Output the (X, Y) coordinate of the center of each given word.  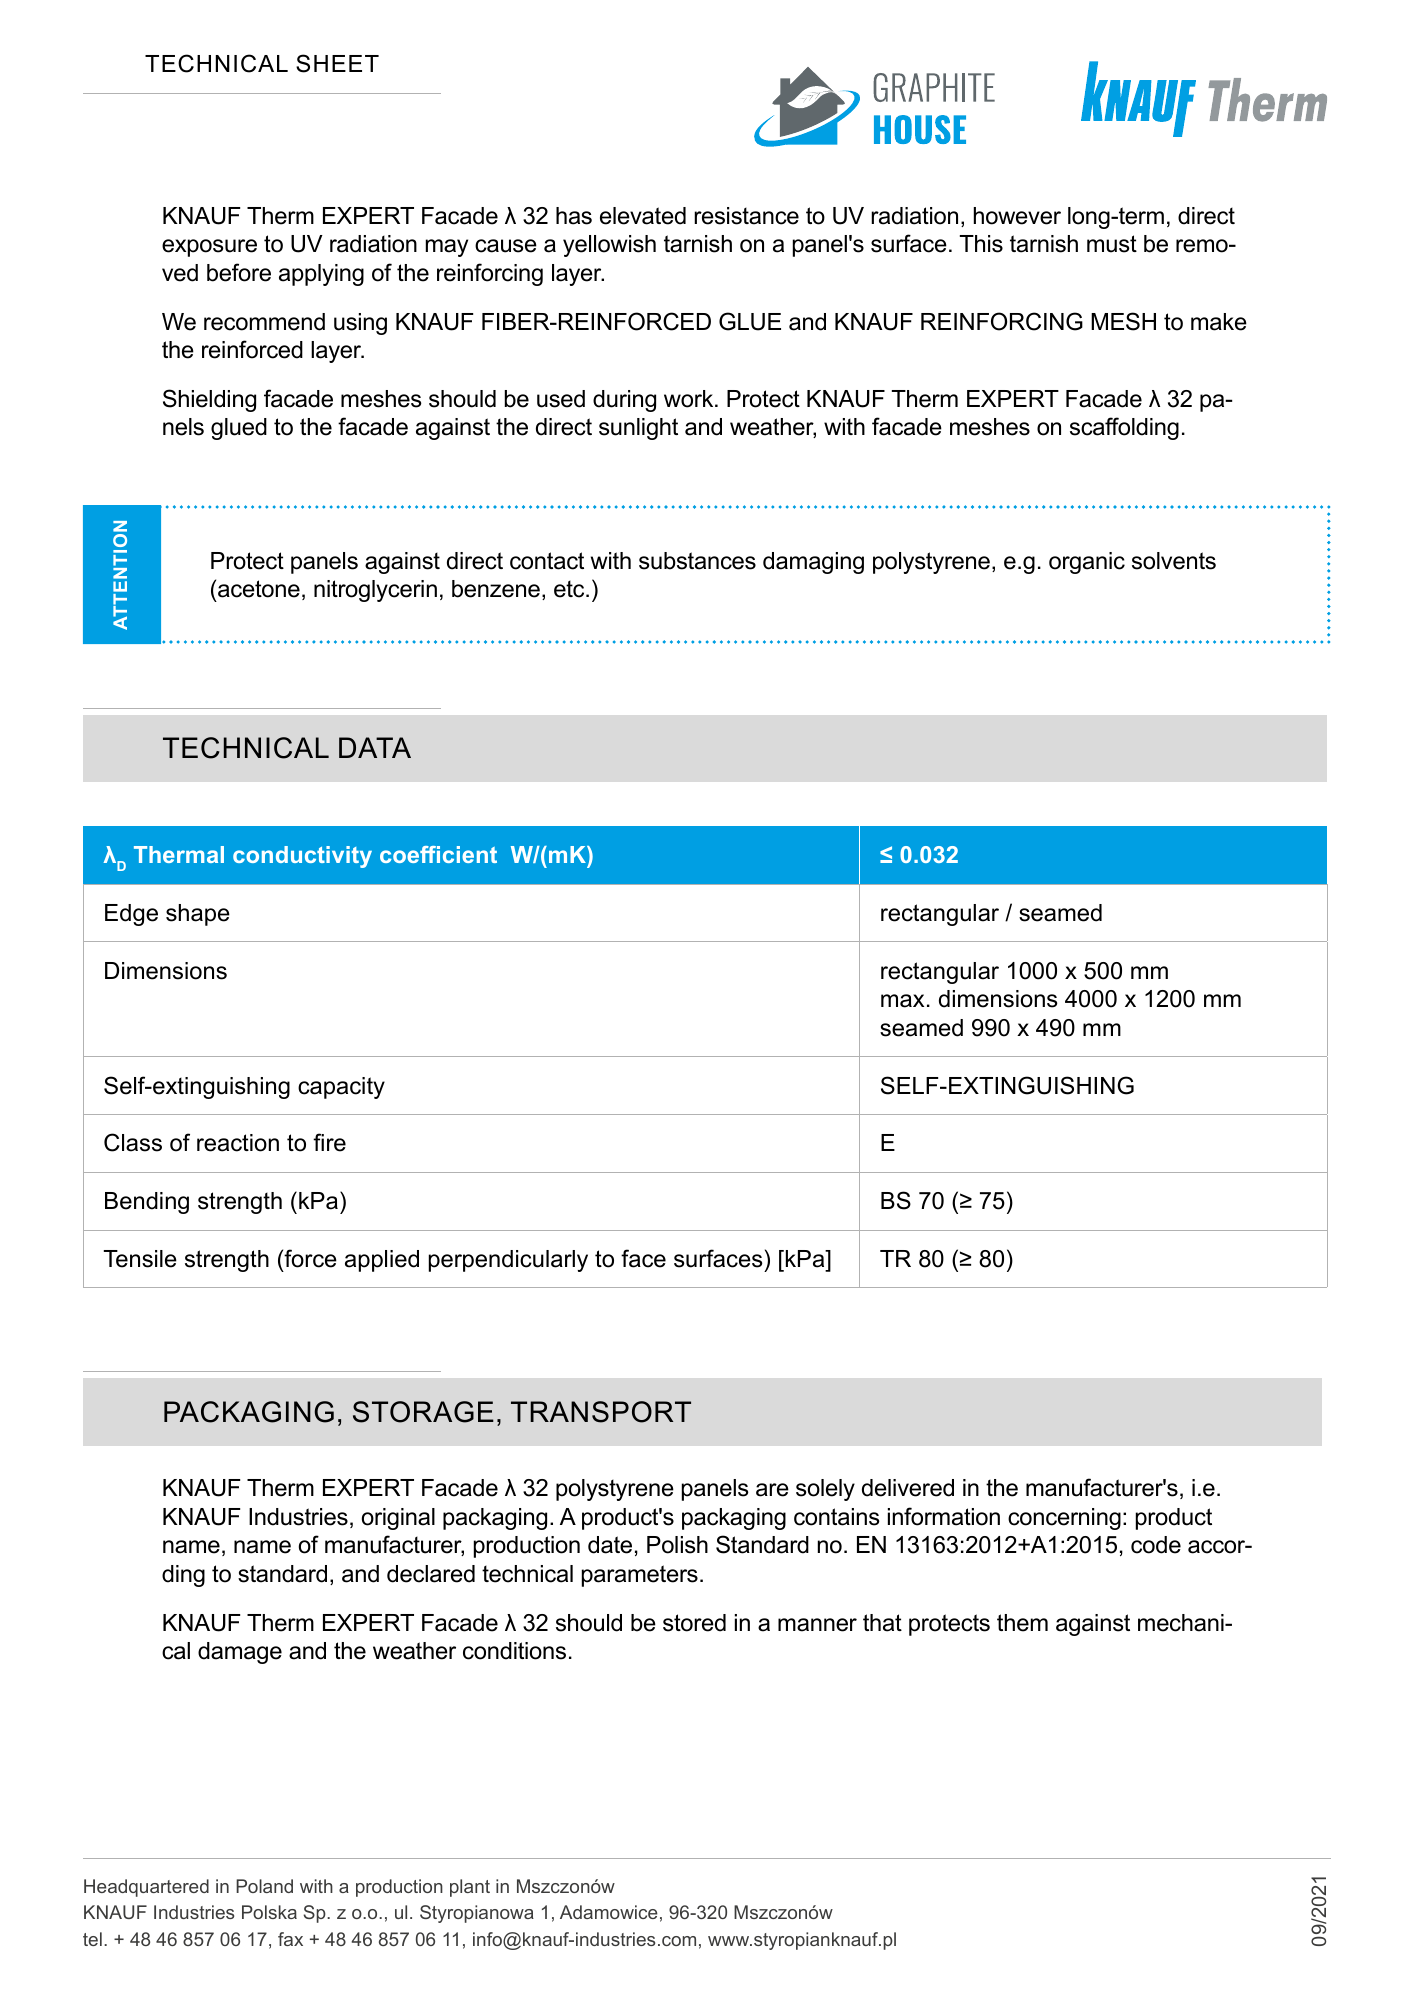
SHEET (337, 63)
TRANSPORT (601, 1412)
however (1017, 216)
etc (570, 589)
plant (470, 1888)
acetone (259, 589)
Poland (264, 1886)
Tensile (140, 1259)
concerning (1064, 1519)
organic (1087, 563)
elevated (643, 216)
